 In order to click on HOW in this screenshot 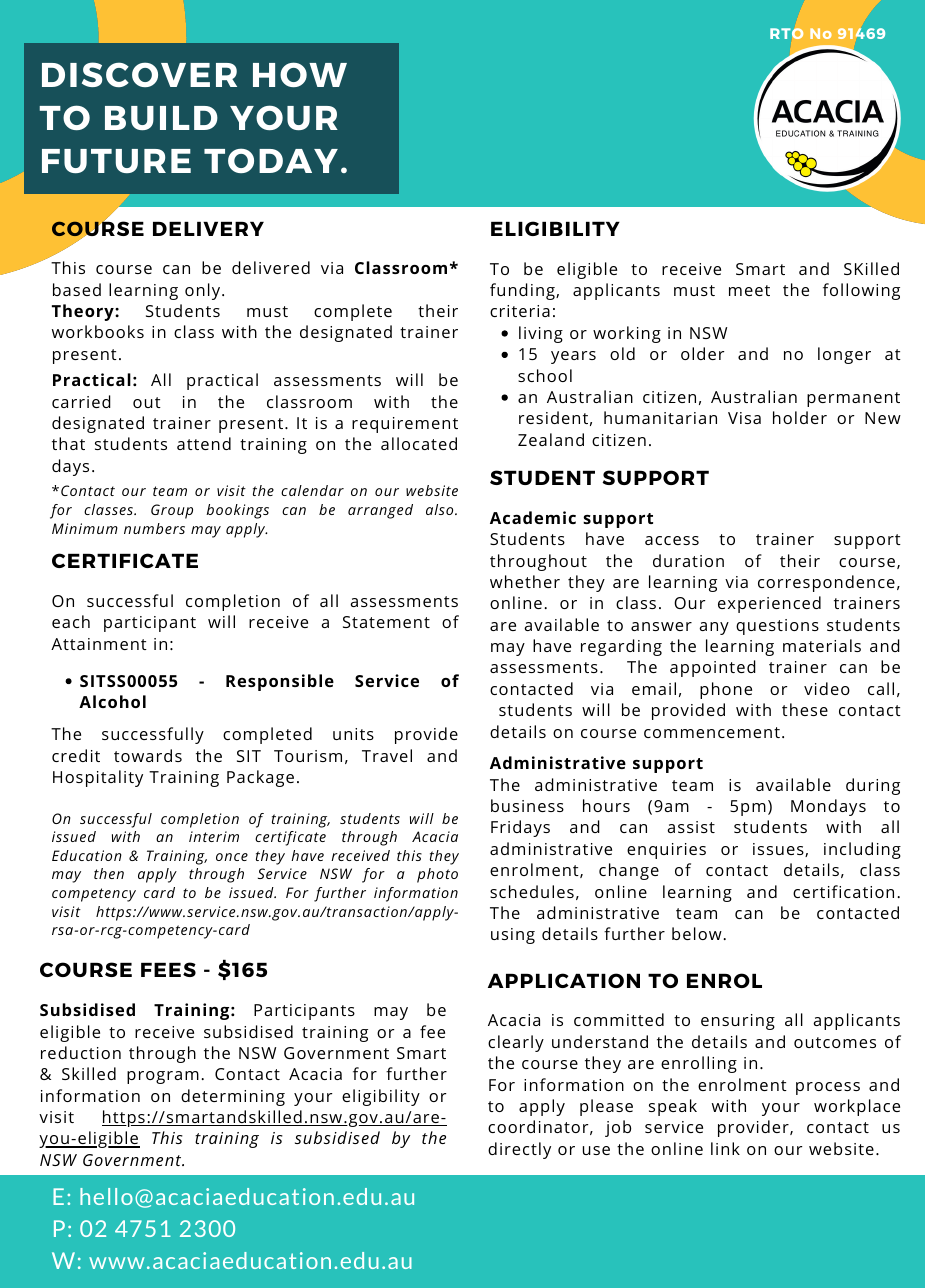, I will do `click(300, 74)`.
